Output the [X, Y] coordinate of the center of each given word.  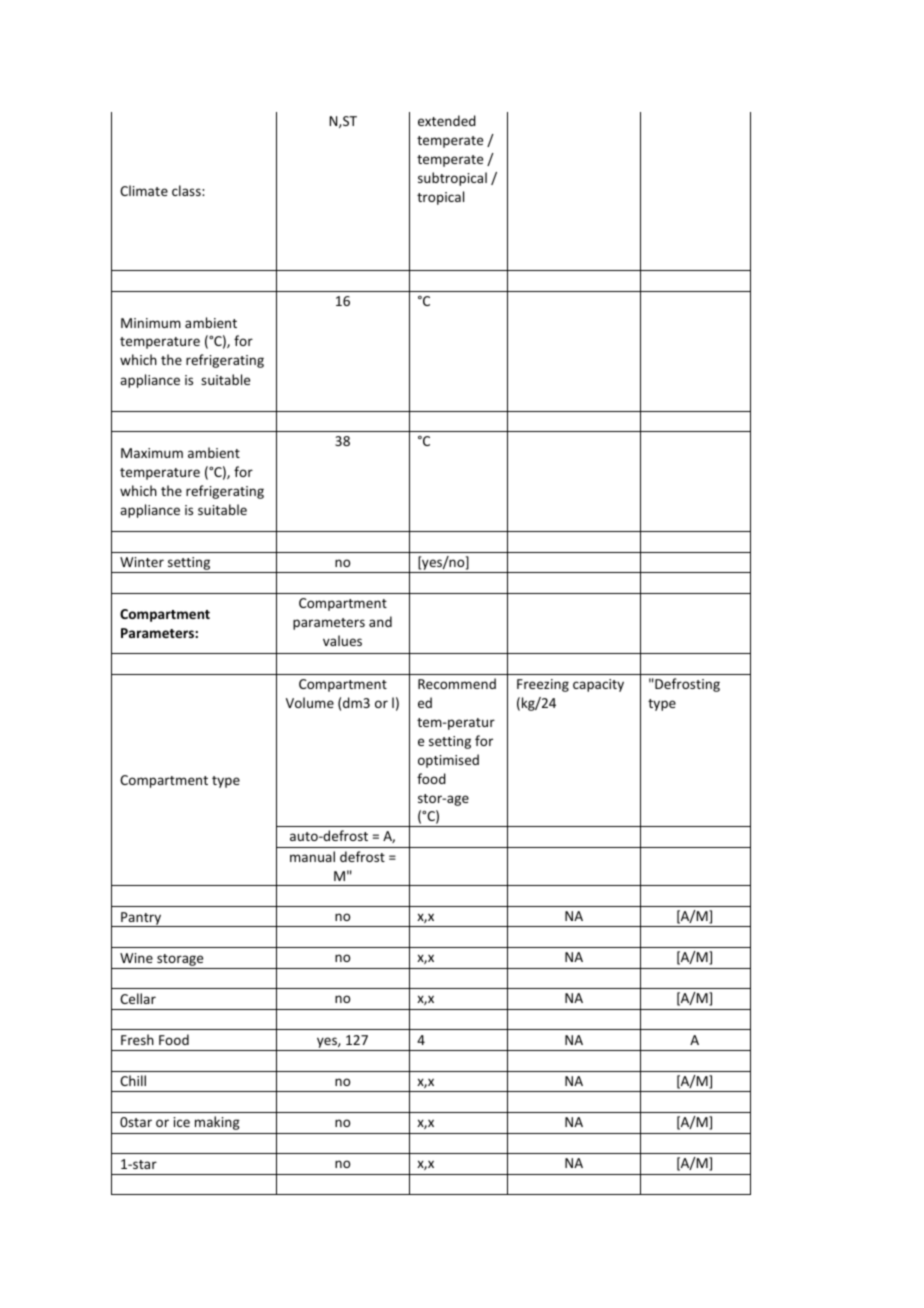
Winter [142, 562]
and [380, 621]
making [217, 1123]
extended [447, 120]
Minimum [151, 323]
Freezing [543, 685]
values [342, 640]
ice [182, 1122]
